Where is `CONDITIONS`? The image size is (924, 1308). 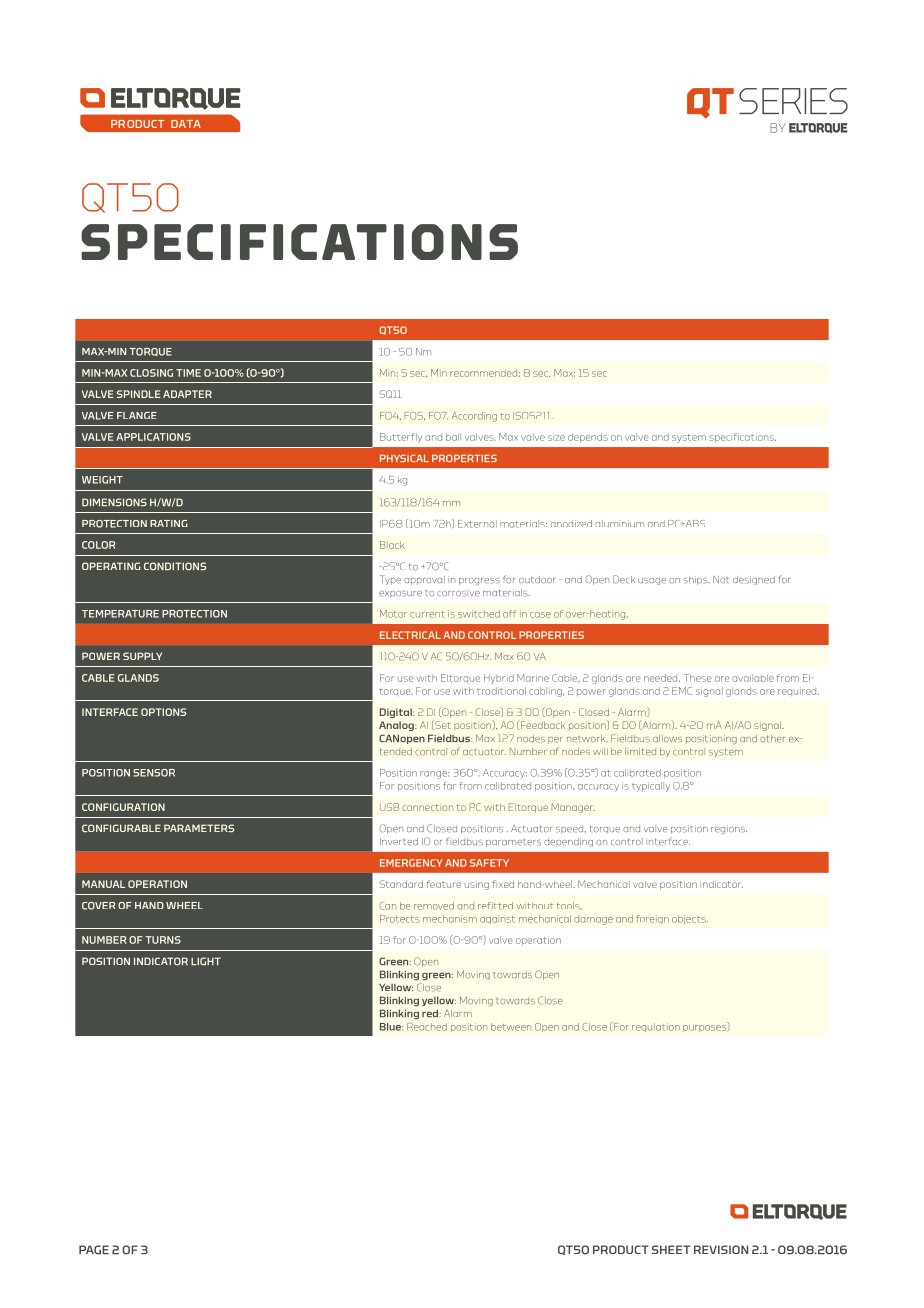 CONDITIONS is located at coordinates (175, 566).
